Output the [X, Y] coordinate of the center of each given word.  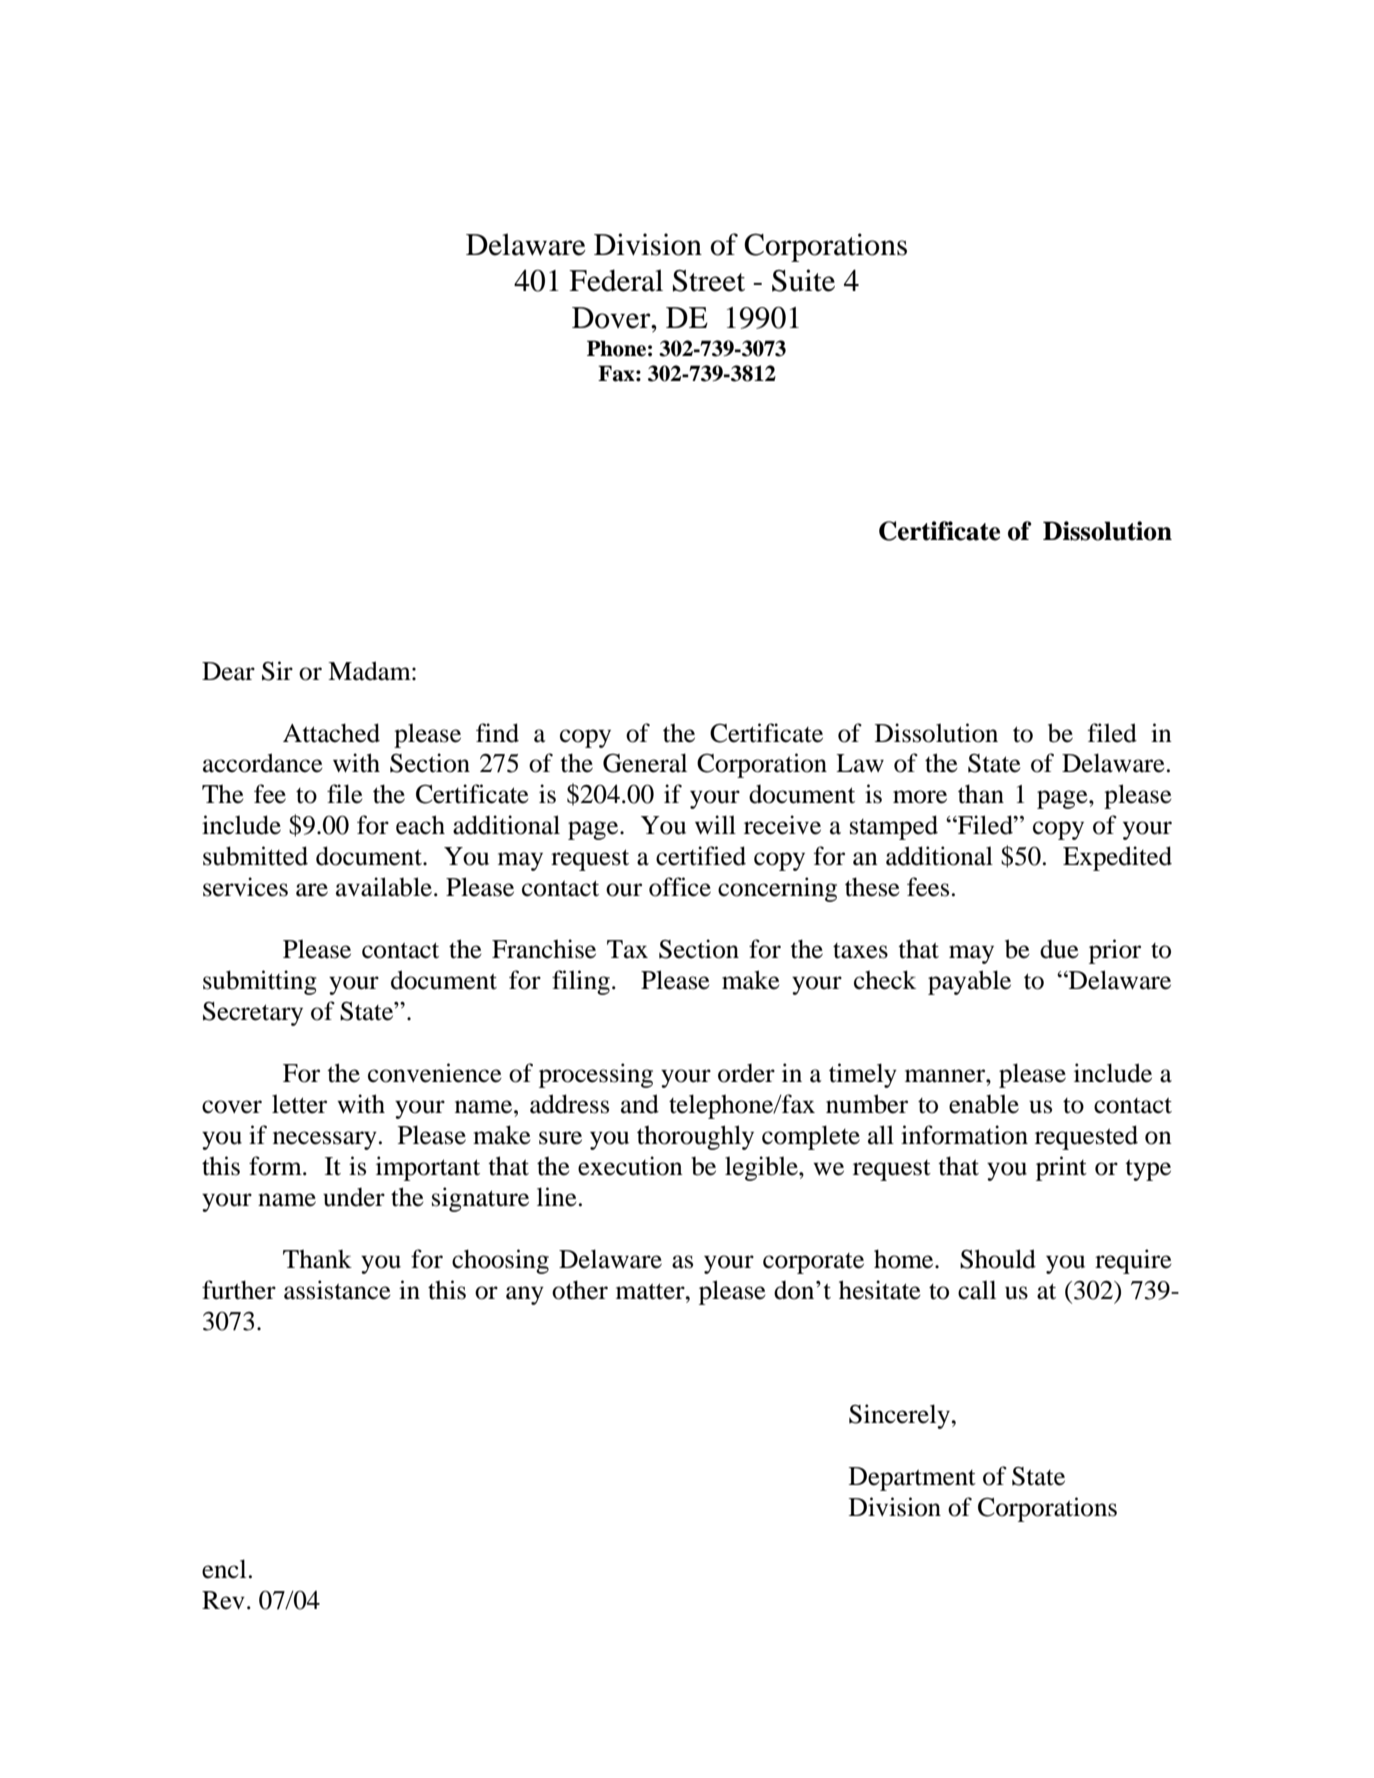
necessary [325, 1140]
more [920, 797]
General [645, 763]
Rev [223, 1600]
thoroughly [695, 1137]
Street [709, 281]
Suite [803, 280]
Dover [612, 318]
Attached [331, 733]
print [1061, 1168]
